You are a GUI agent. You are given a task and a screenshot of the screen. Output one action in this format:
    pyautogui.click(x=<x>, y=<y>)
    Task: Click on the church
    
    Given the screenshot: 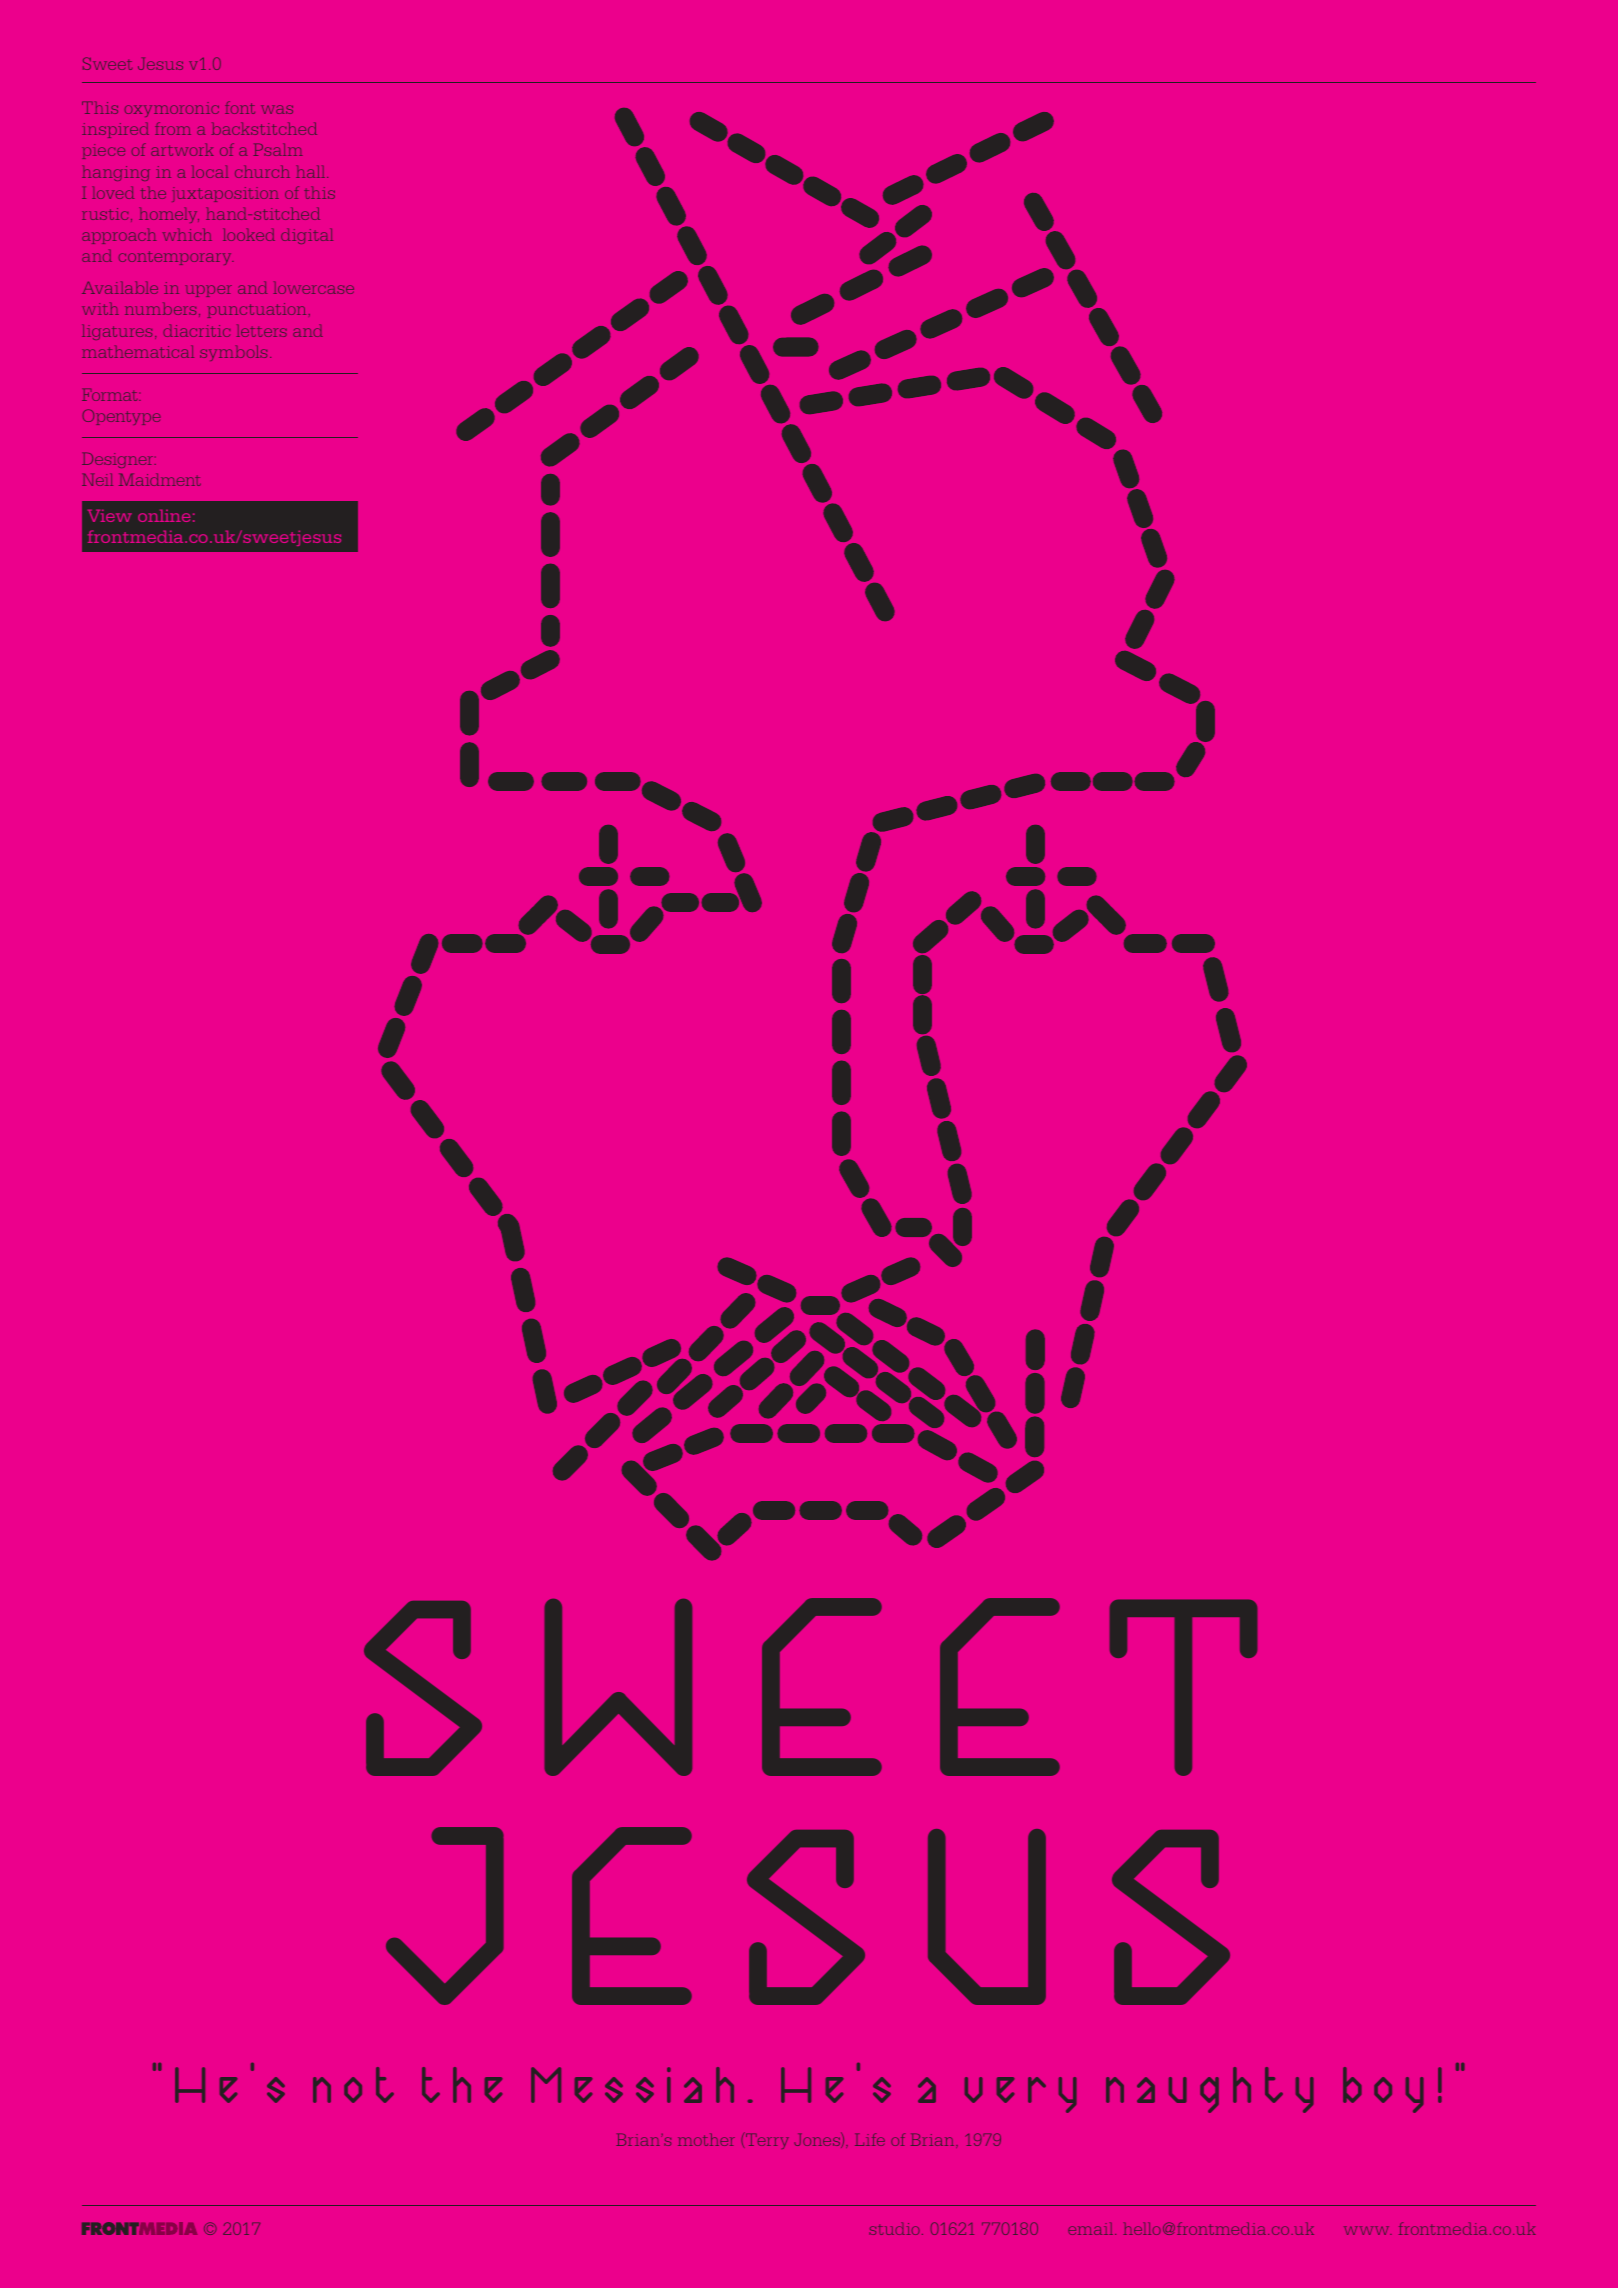 What is the action you would take?
    pyautogui.click(x=262, y=171)
